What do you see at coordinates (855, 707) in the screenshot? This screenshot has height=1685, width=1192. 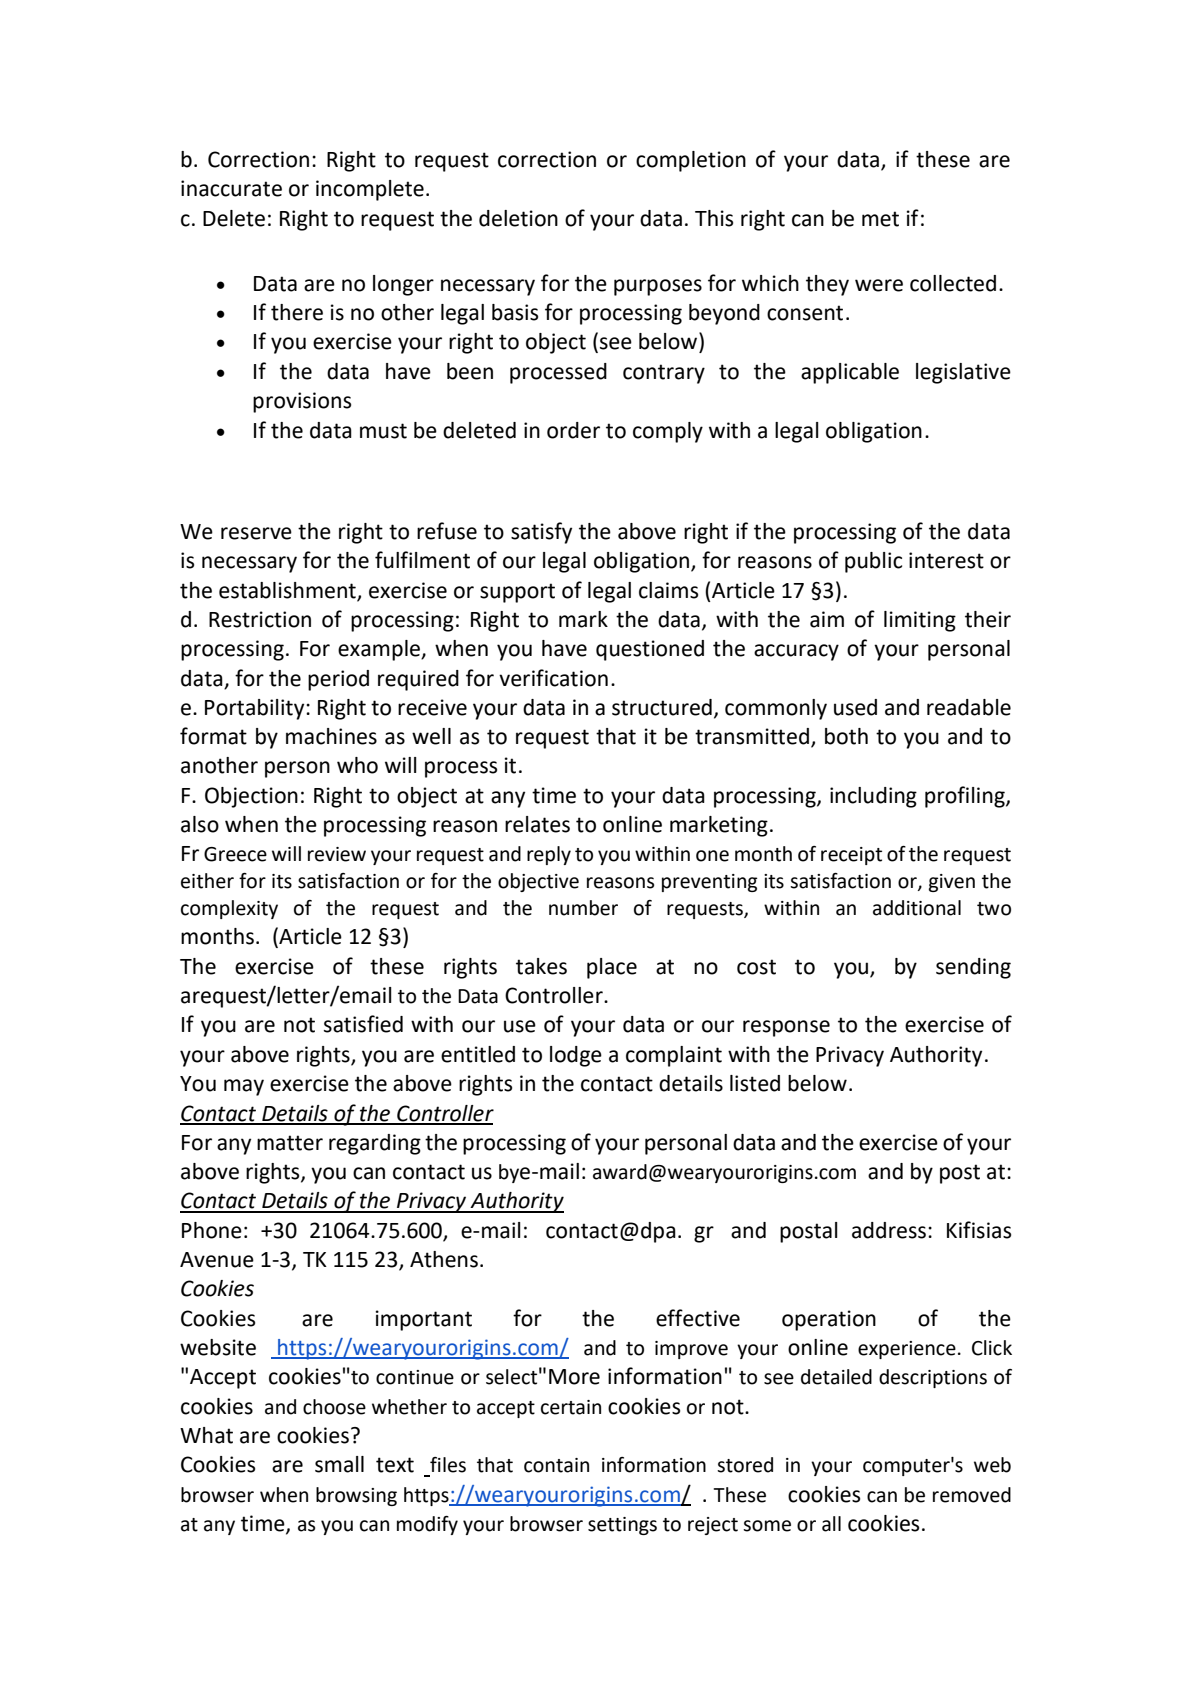 I see `used` at bounding box center [855, 707].
